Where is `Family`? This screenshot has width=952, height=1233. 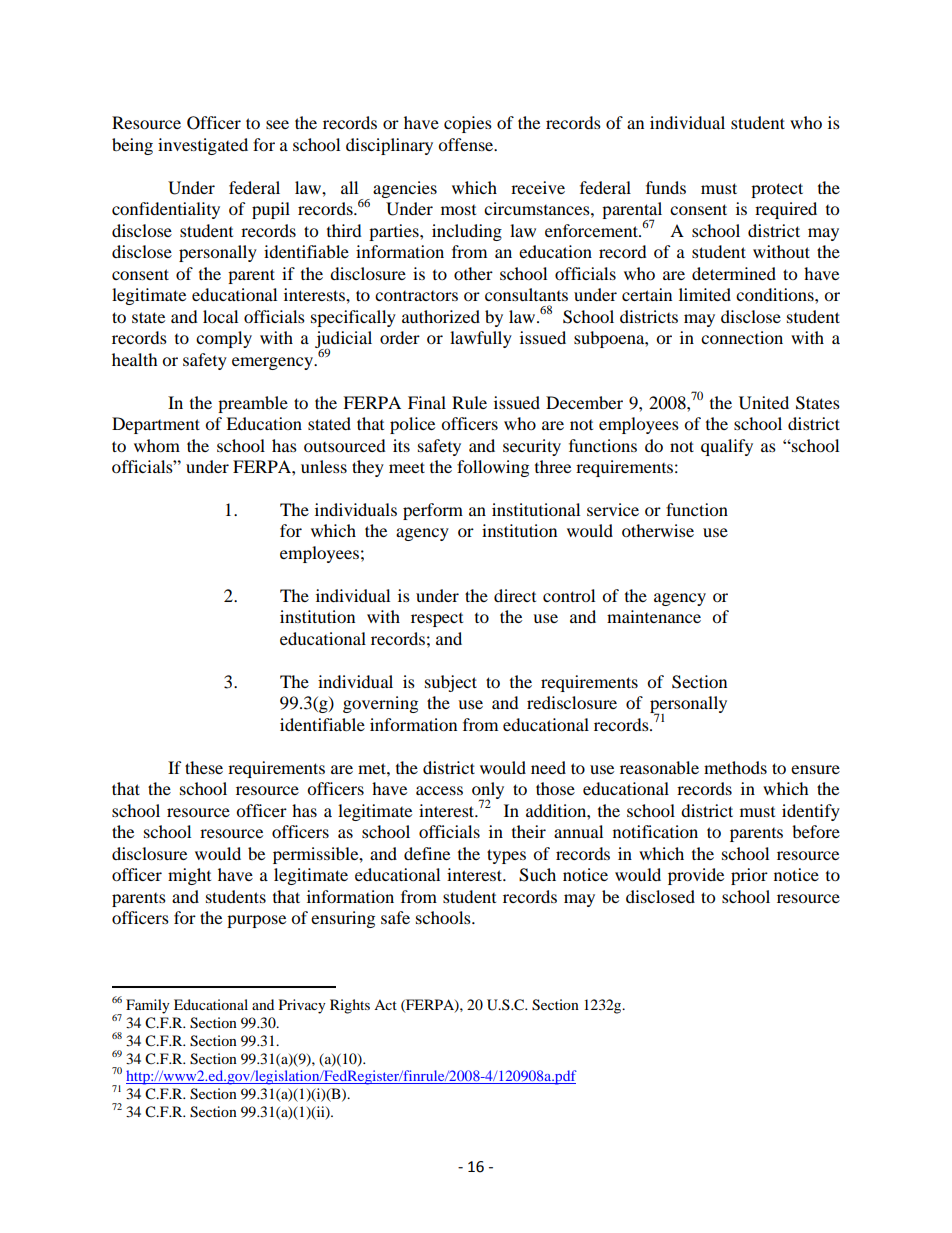 Family is located at coordinates (148, 1006).
